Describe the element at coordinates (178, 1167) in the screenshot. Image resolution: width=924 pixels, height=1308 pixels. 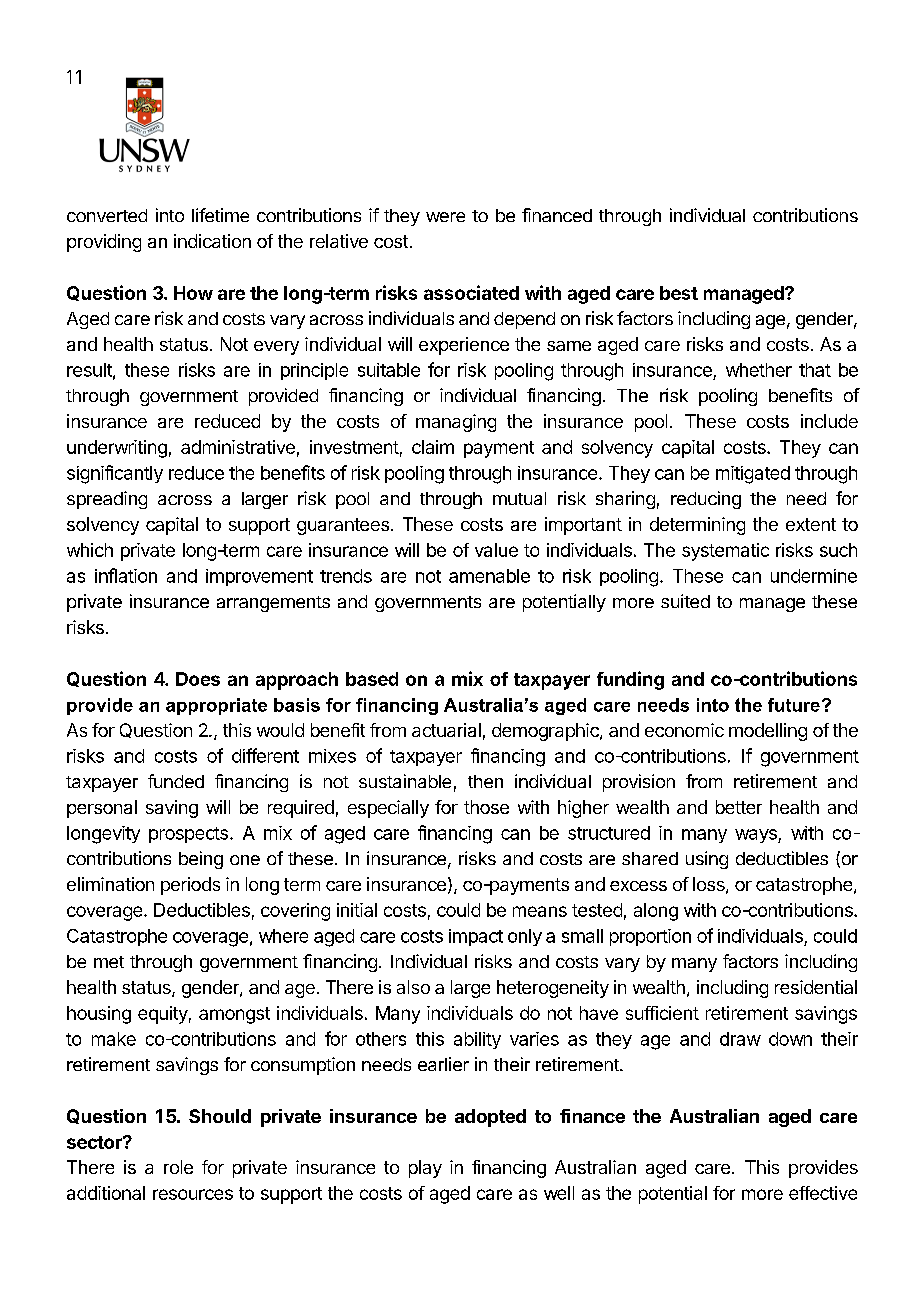
I see `role` at that location.
